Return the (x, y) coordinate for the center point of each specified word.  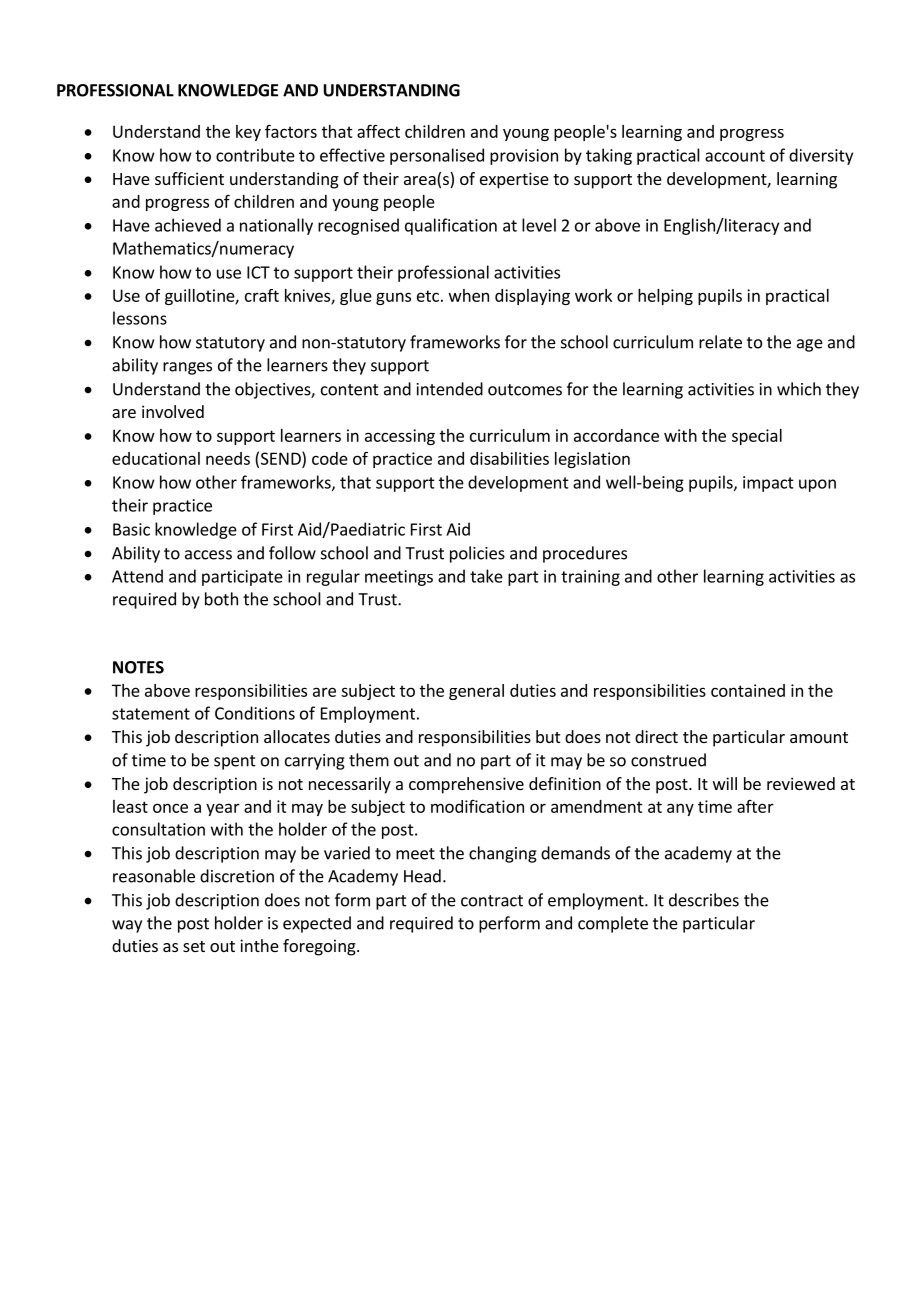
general (476, 692)
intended (450, 389)
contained (748, 690)
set (194, 946)
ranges (187, 368)
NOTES (138, 667)
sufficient (189, 178)
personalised (437, 156)
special (757, 437)
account (735, 156)
